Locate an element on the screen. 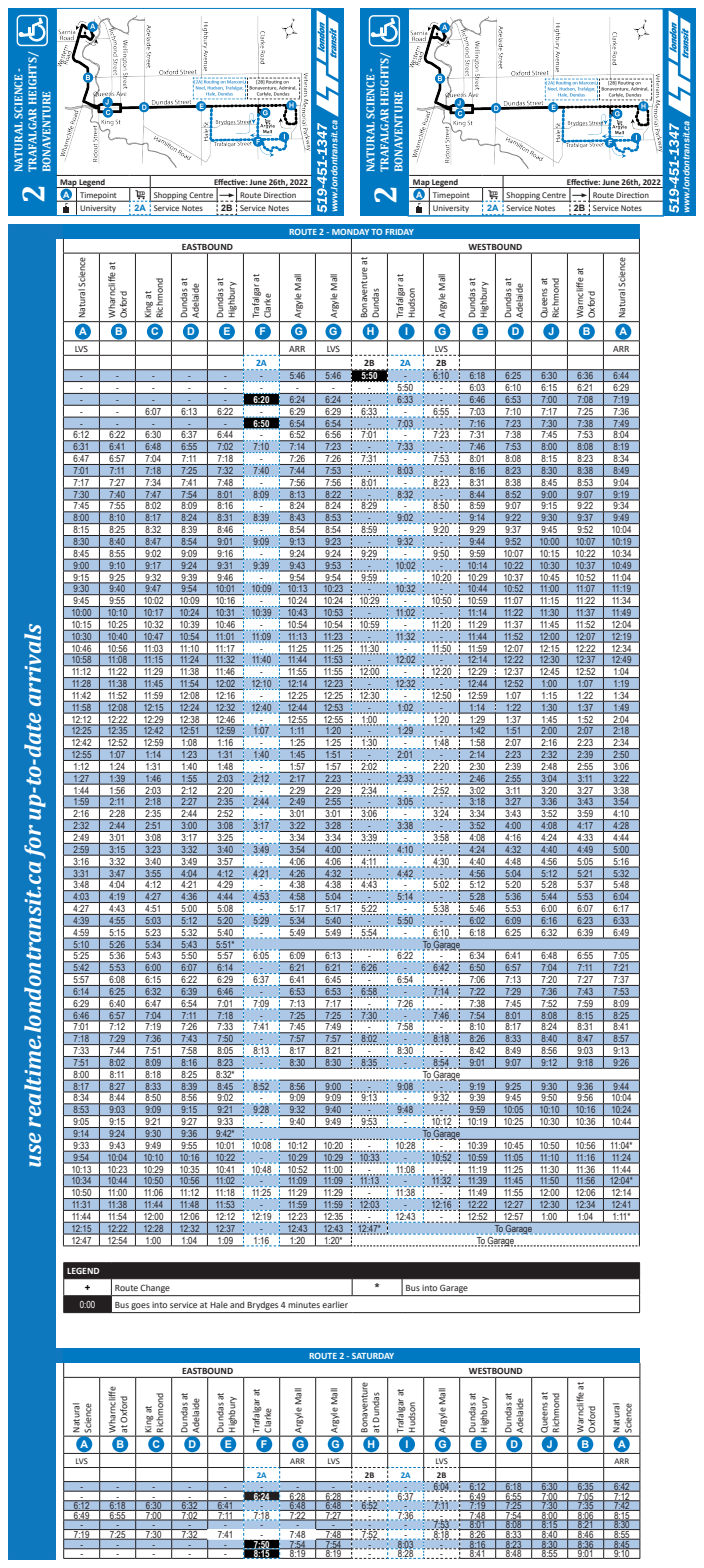 The width and height of the screenshot is (704, 1568). earlier is located at coordinates (335, 1304).
